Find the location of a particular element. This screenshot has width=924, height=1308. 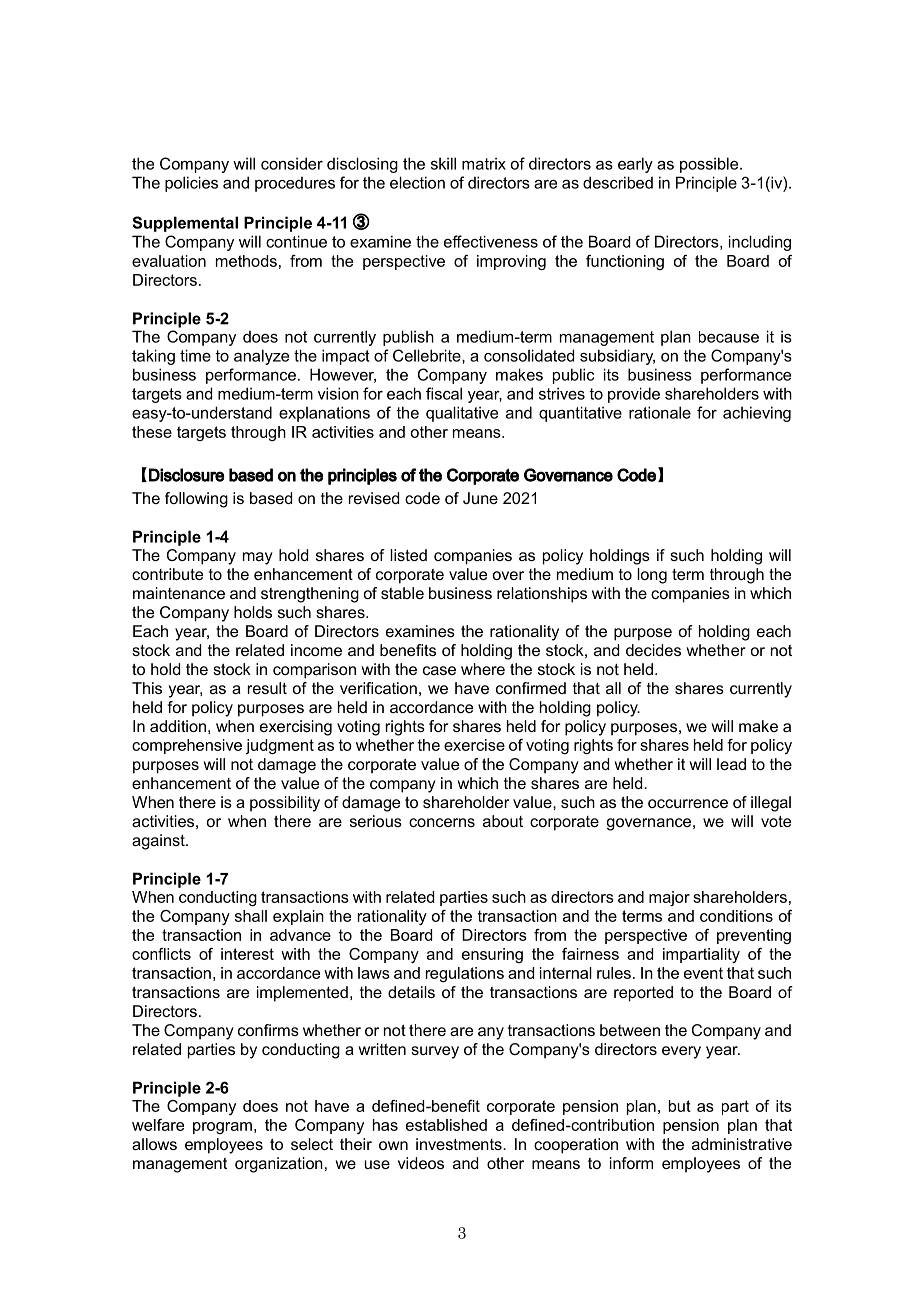

possibility is located at coordinates (285, 804).
